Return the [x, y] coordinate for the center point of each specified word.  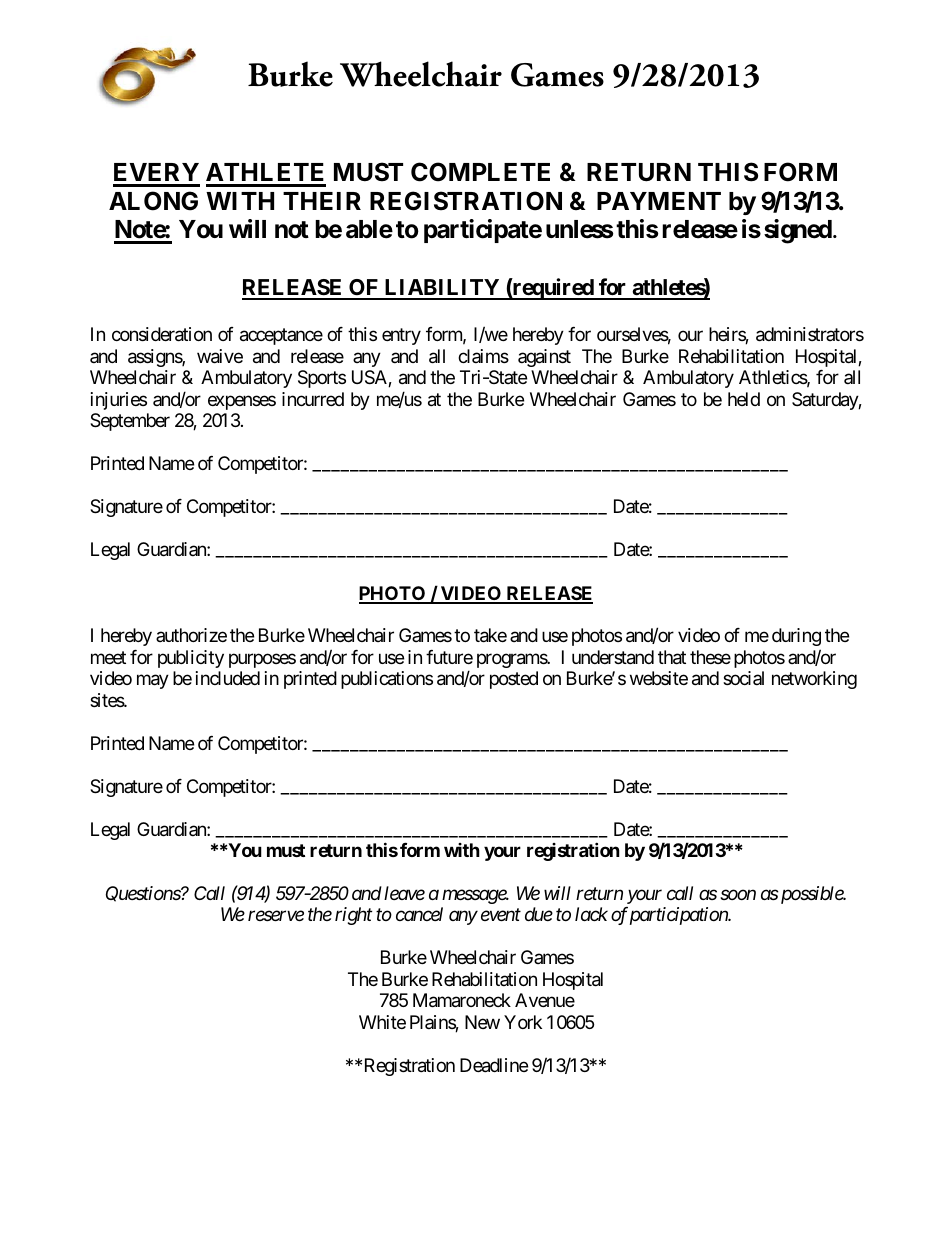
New [482, 1022]
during [796, 637]
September [130, 422]
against [544, 358]
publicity [191, 659]
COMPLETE [480, 172]
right [353, 916]
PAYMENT [659, 201]
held [744, 399]
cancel [419, 914]
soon [738, 895]
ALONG [153, 201]
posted [514, 680]
